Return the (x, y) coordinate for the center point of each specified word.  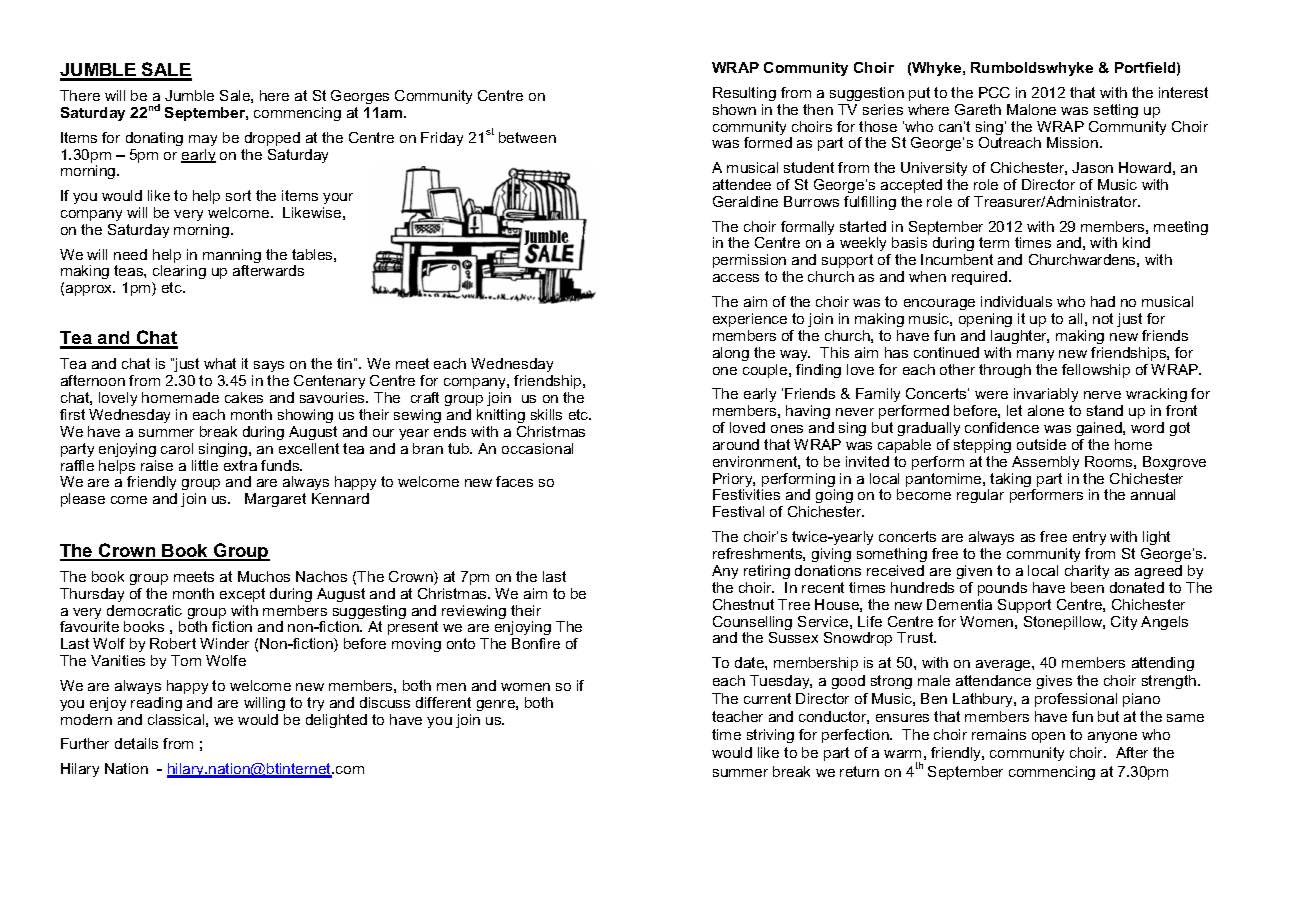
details (136, 743)
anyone (1112, 737)
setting (1116, 111)
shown (734, 109)
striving (770, 736)
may (203, 140)
